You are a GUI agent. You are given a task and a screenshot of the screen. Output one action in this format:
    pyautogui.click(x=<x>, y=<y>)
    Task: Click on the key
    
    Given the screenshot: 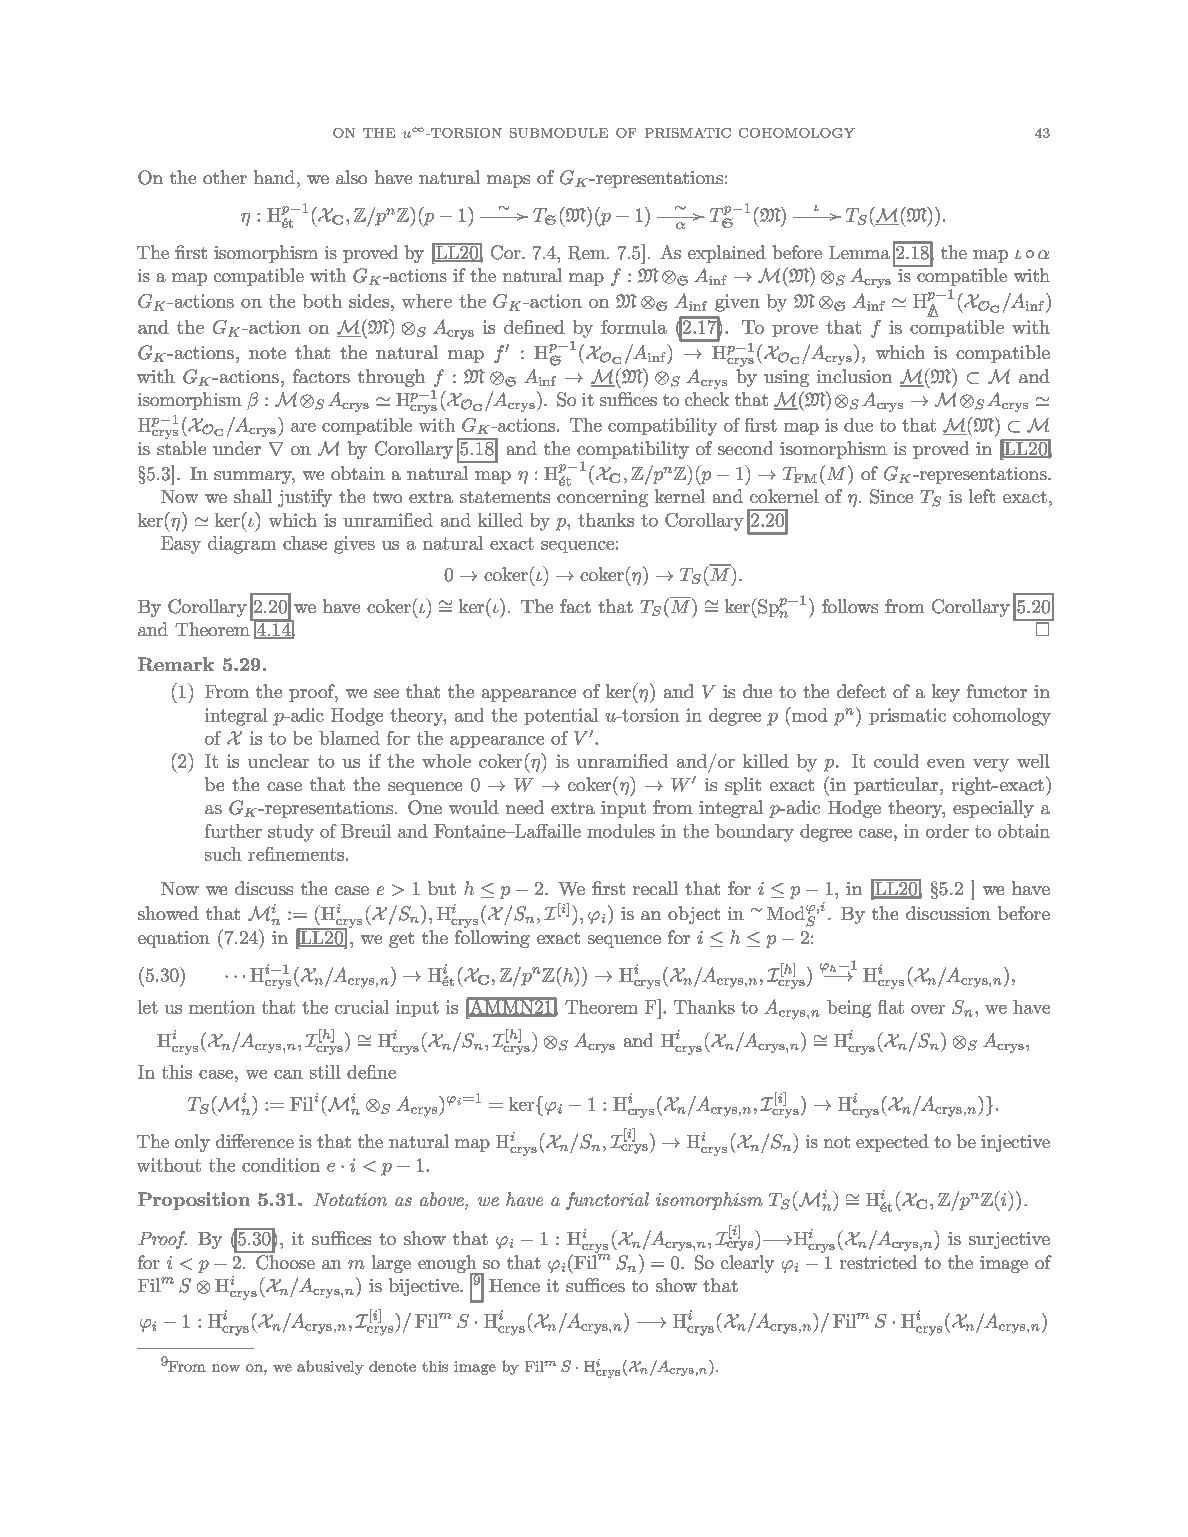 What is the action you would take?
    pyautogui.click(x=946, y=693)
